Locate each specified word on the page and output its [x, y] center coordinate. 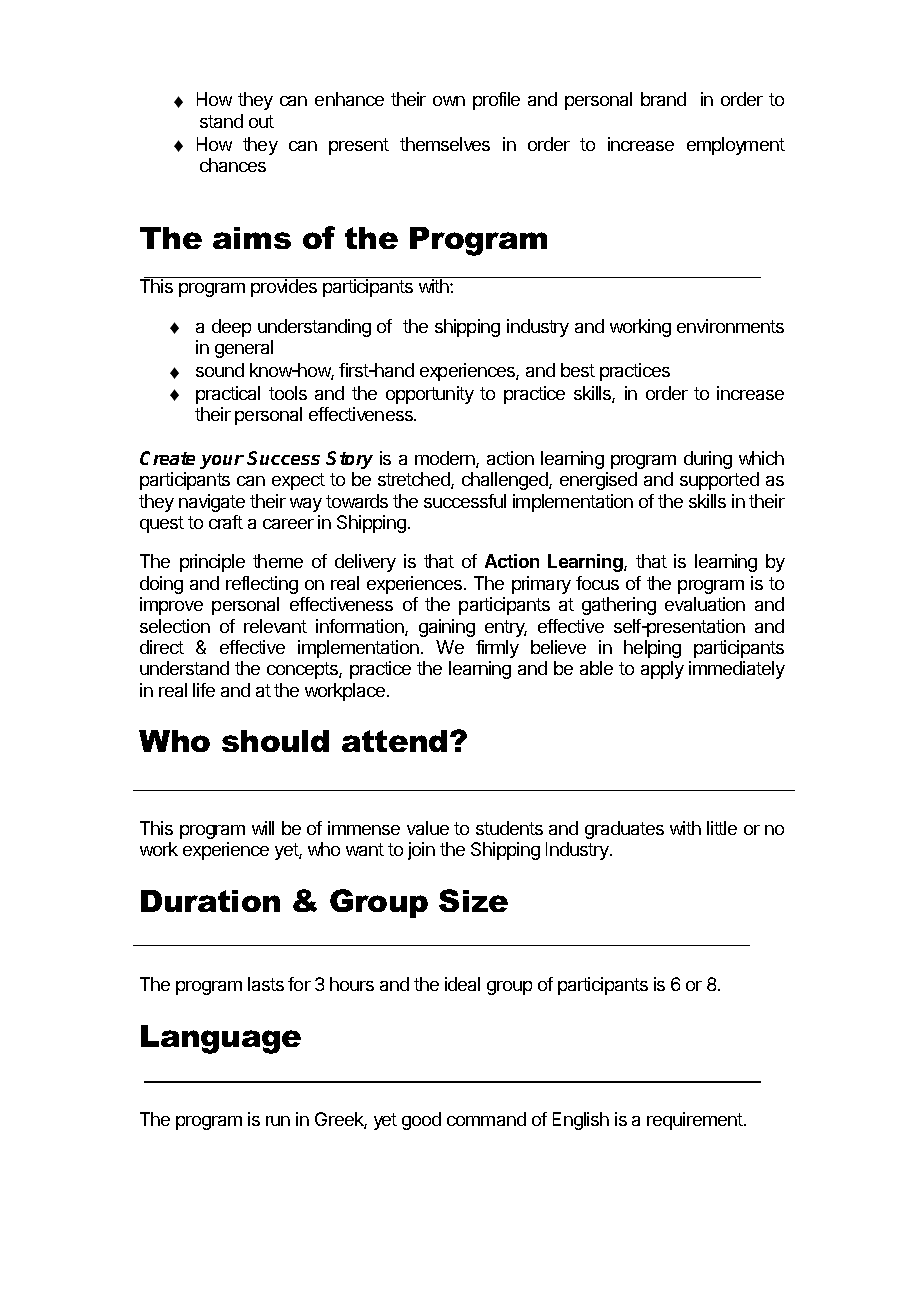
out [261, 121]
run [278, 1121]
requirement [696, 1121]
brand [663, 99]
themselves [445, 144]
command [486, 1119]
